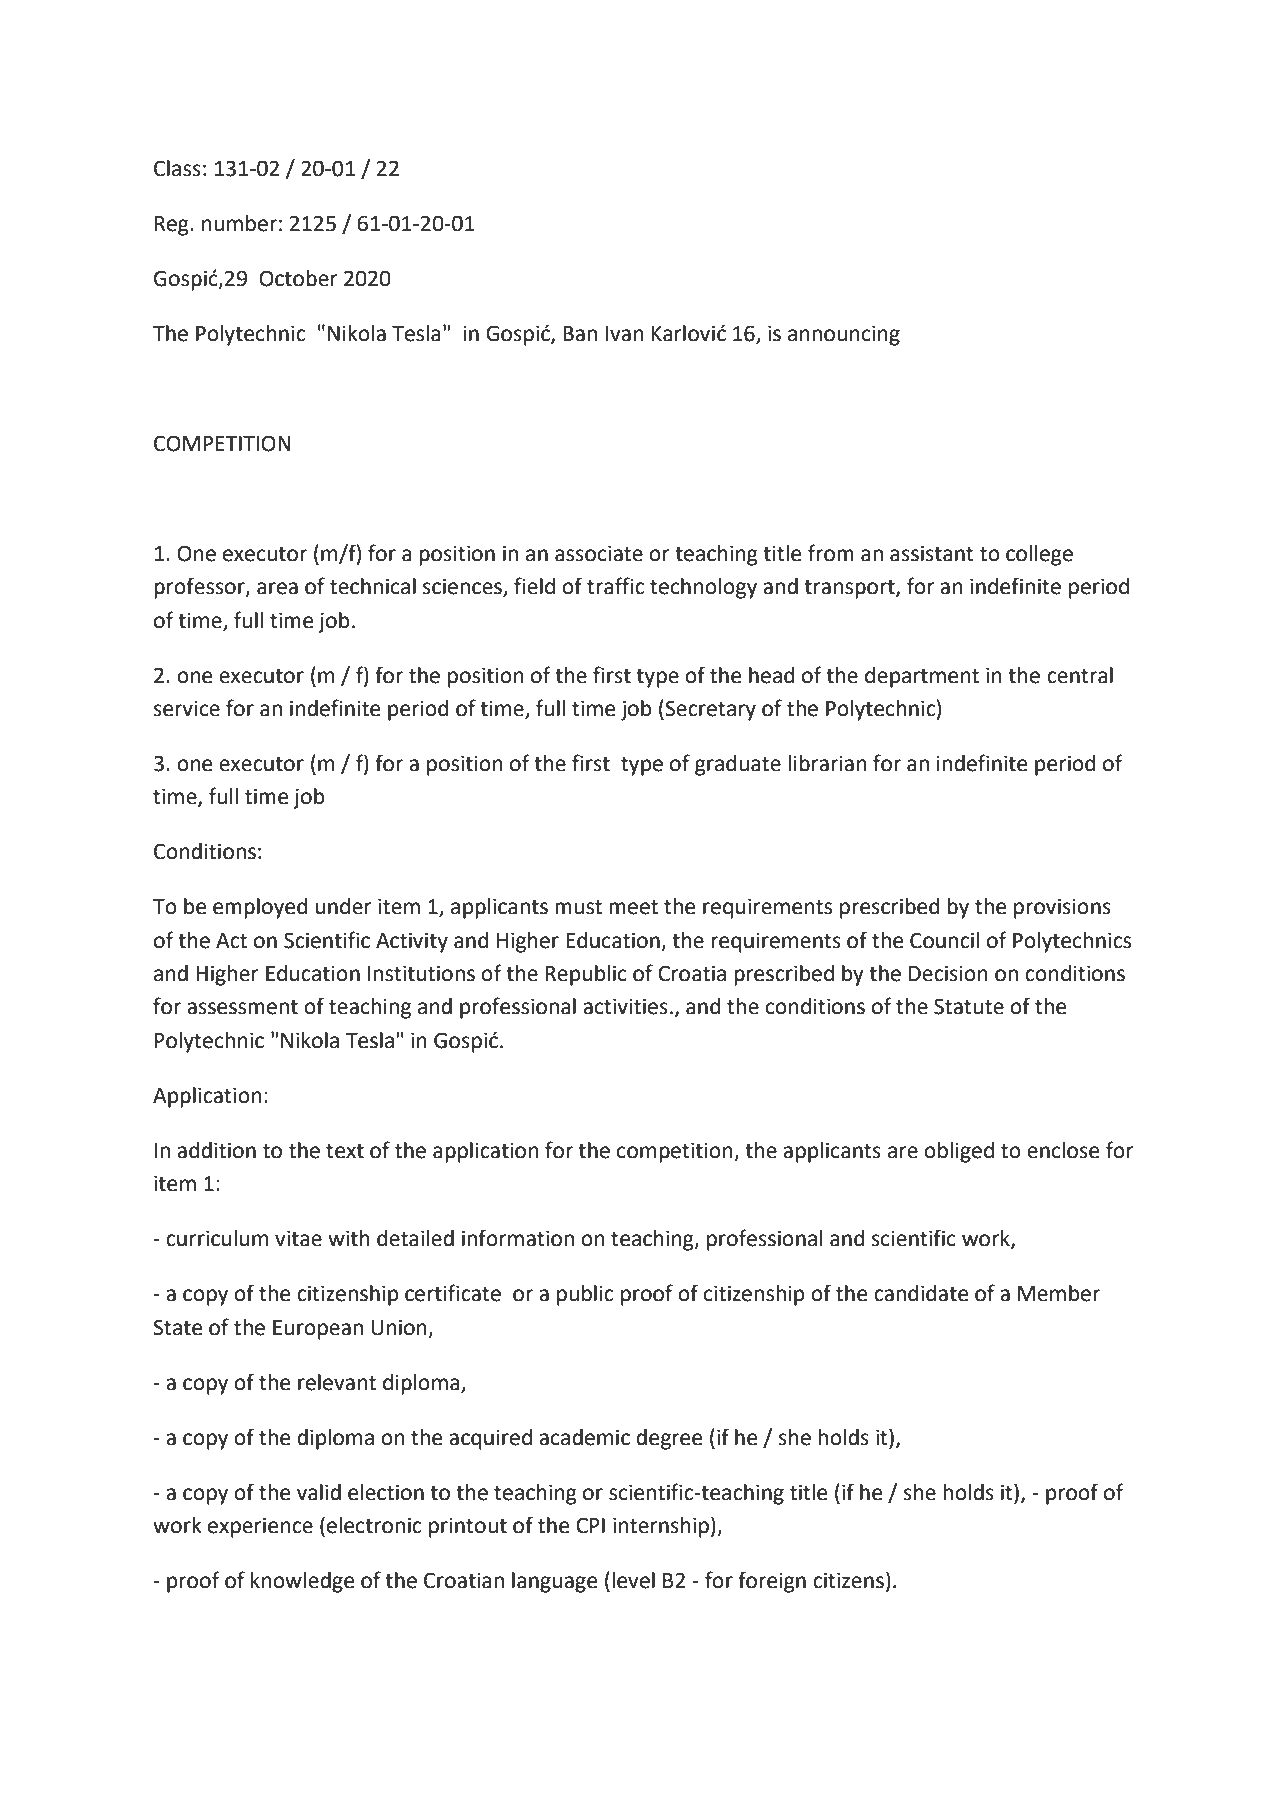 The width and height of the page is (1287, 1820). What do you see at coordinates (844, 335) in the page?
I see `announcing` at bounding box center [844, 335].
